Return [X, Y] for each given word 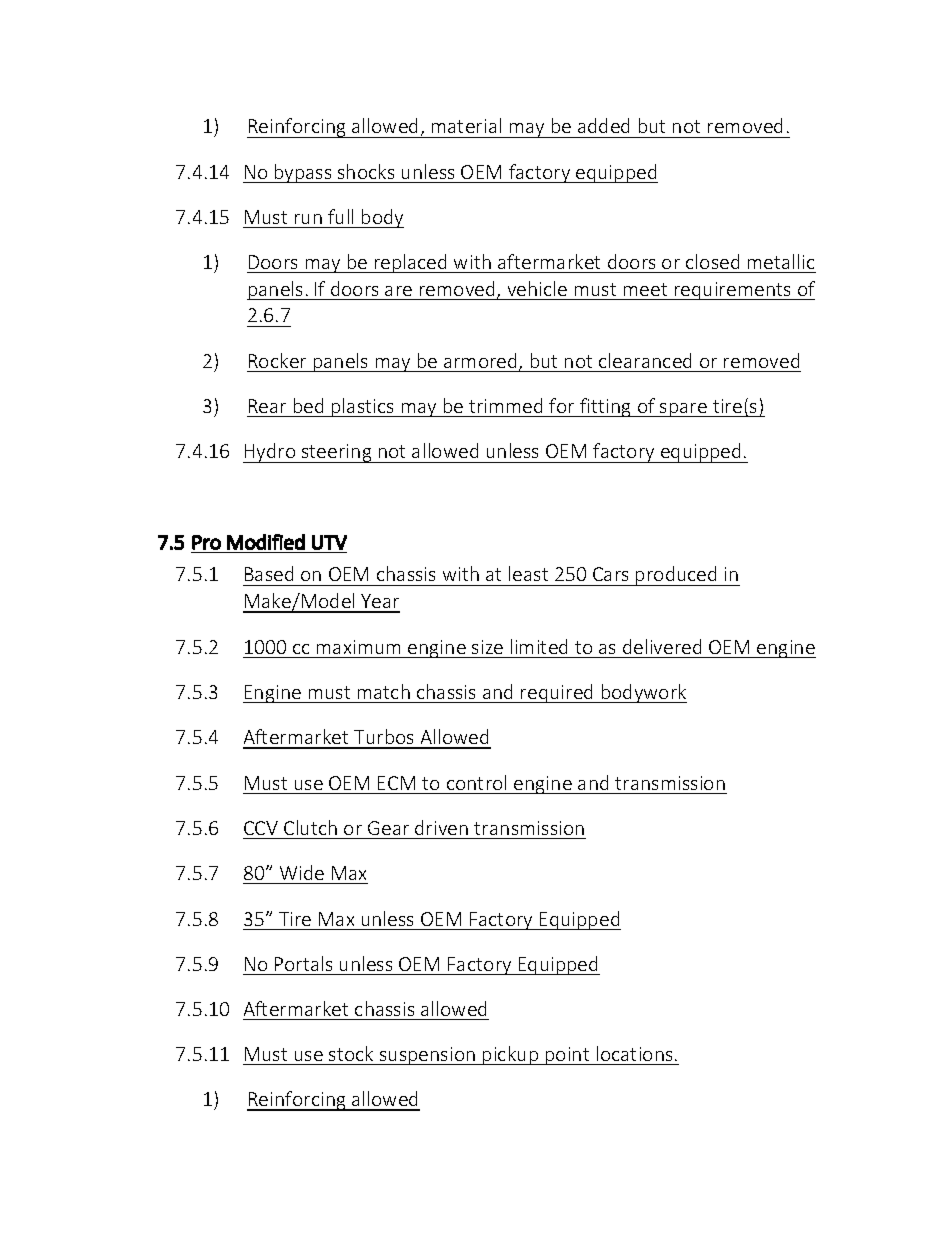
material [466, 125]
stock [351, 1053]
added [603, 125]
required [557, 693]
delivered [662, 646]
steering [337, 453]
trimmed [505, 405]
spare [683, 410]
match [384, 691]
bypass [303, 173]
